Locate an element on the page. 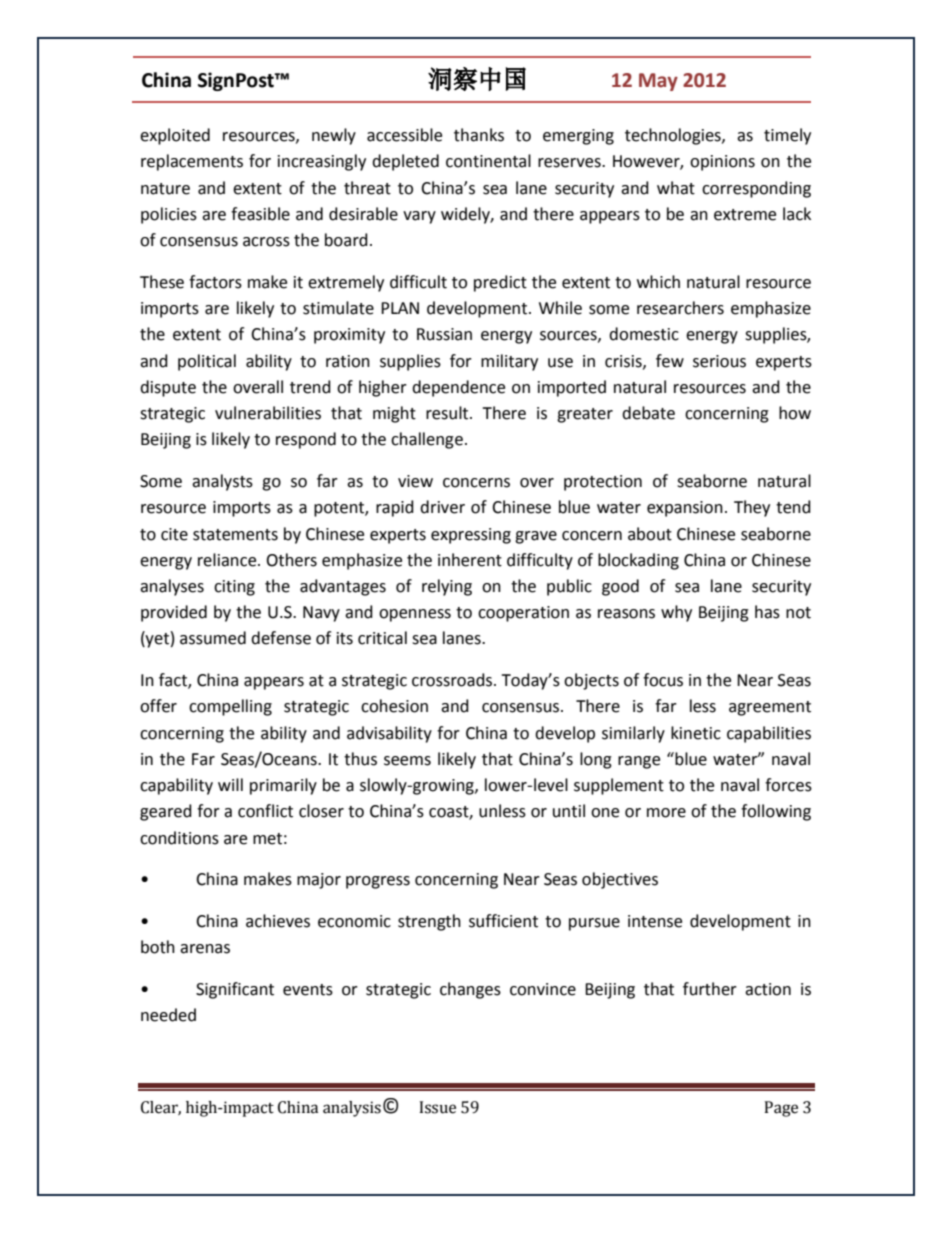  researchers is located at coordinates (680, 308).
